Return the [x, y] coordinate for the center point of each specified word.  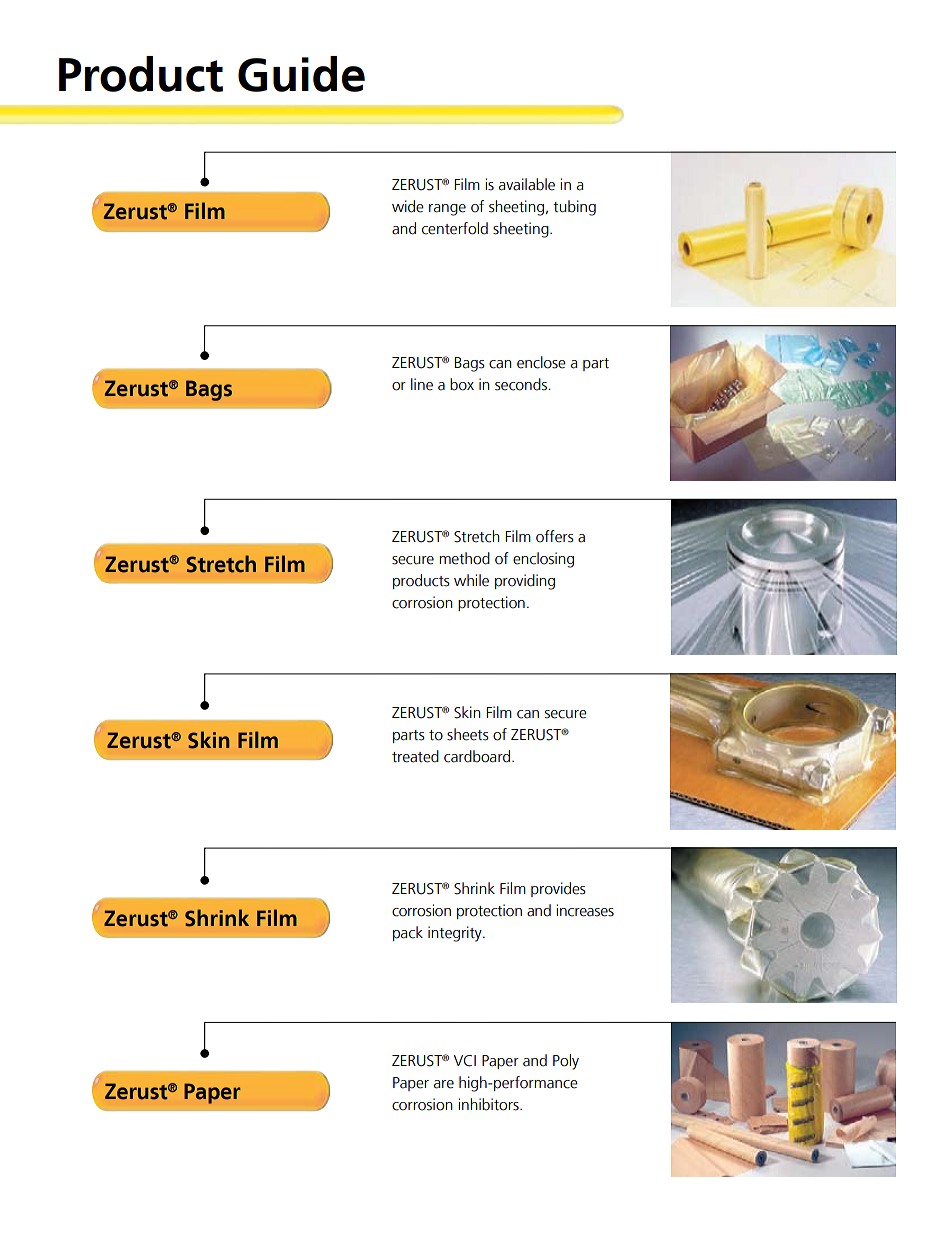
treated [415, 756]
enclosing [543, 560]
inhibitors [489, 1104]
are [444, 1084]
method [464, 558]
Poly [566, 1062]
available [527, 184]
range [447, 210]
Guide [301, 74]
